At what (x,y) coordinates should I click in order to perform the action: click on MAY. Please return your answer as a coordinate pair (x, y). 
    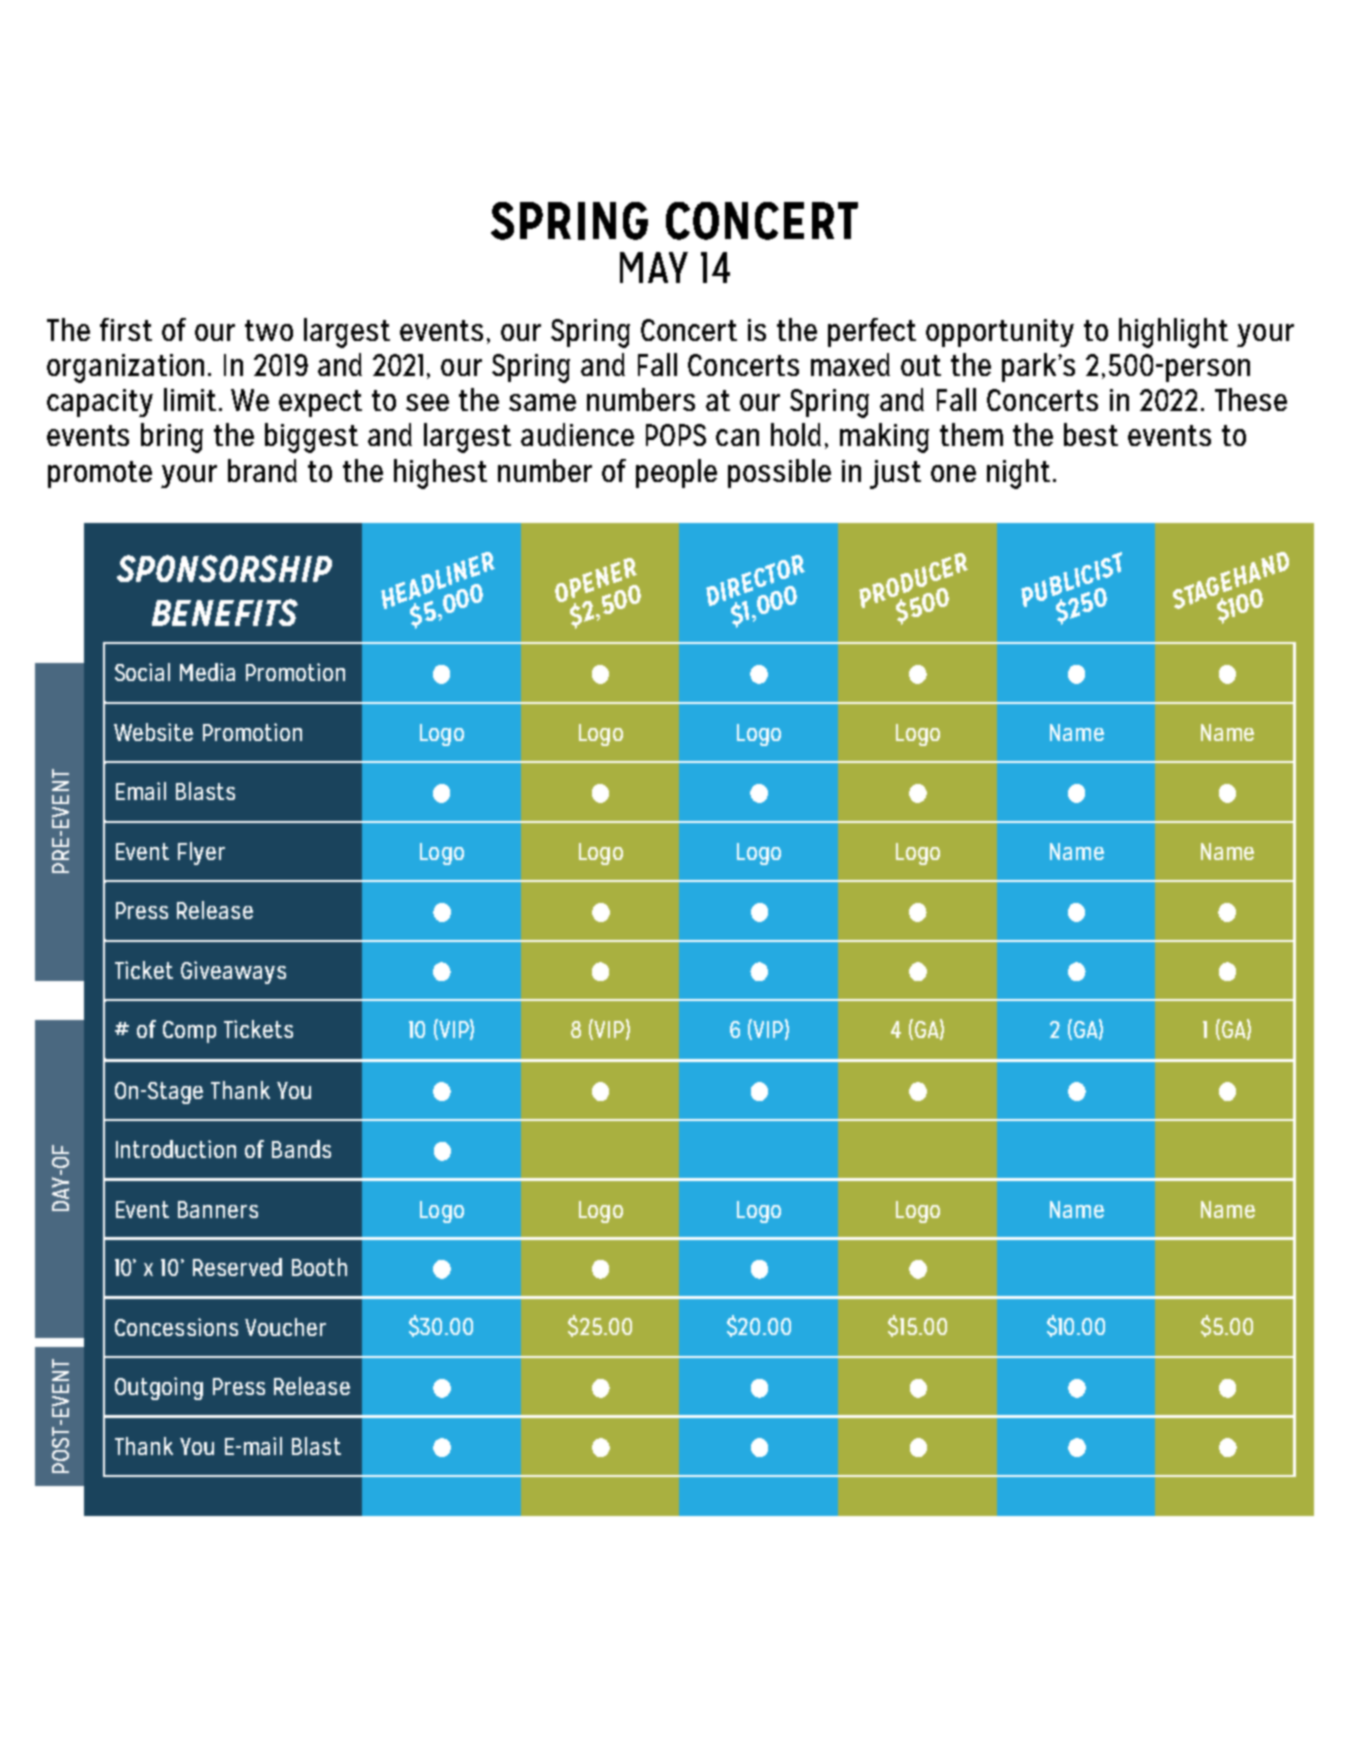
    Looking at the image, I should click on (654, 267).
